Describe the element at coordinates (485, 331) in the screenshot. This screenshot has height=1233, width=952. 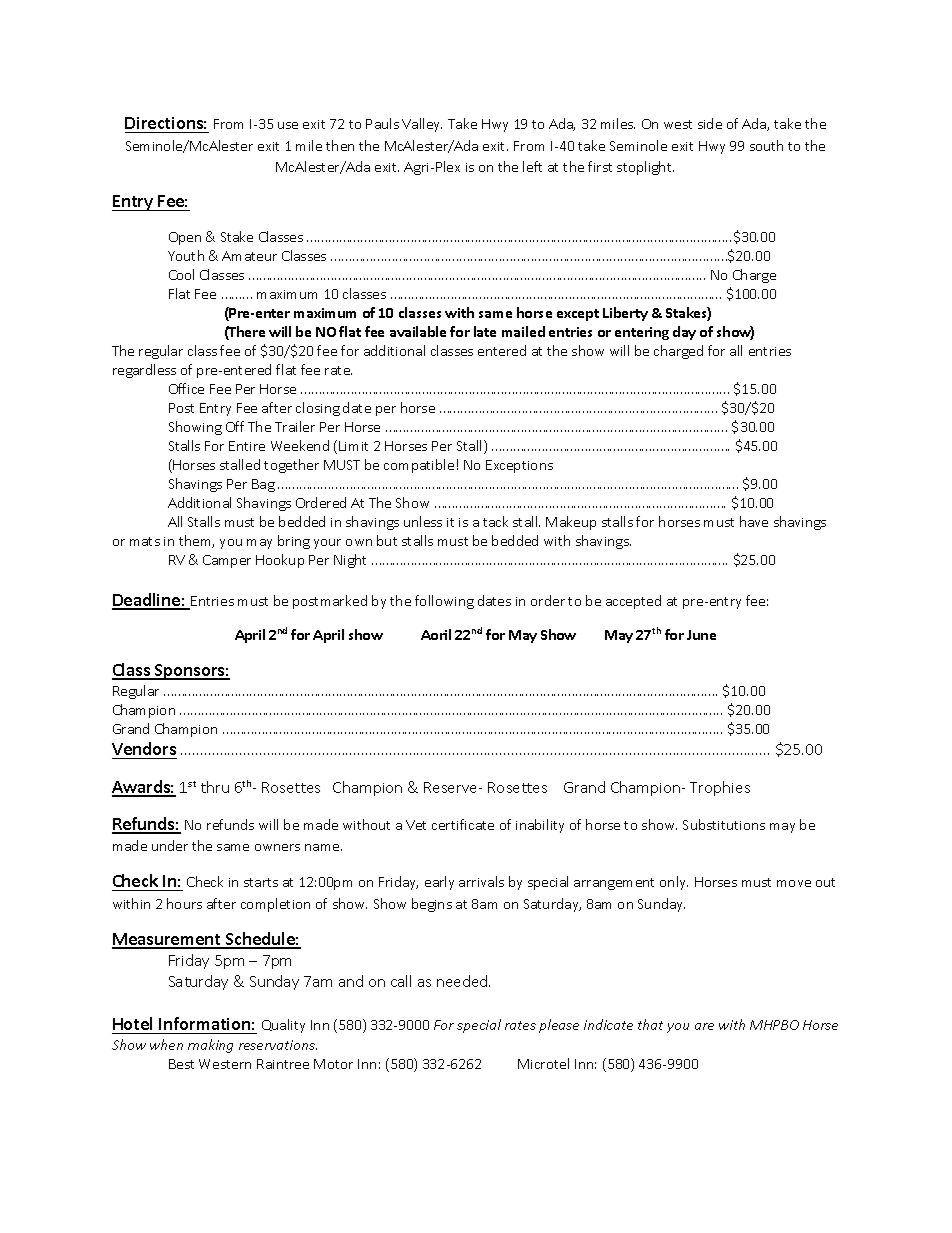
I see `late` at that location.
